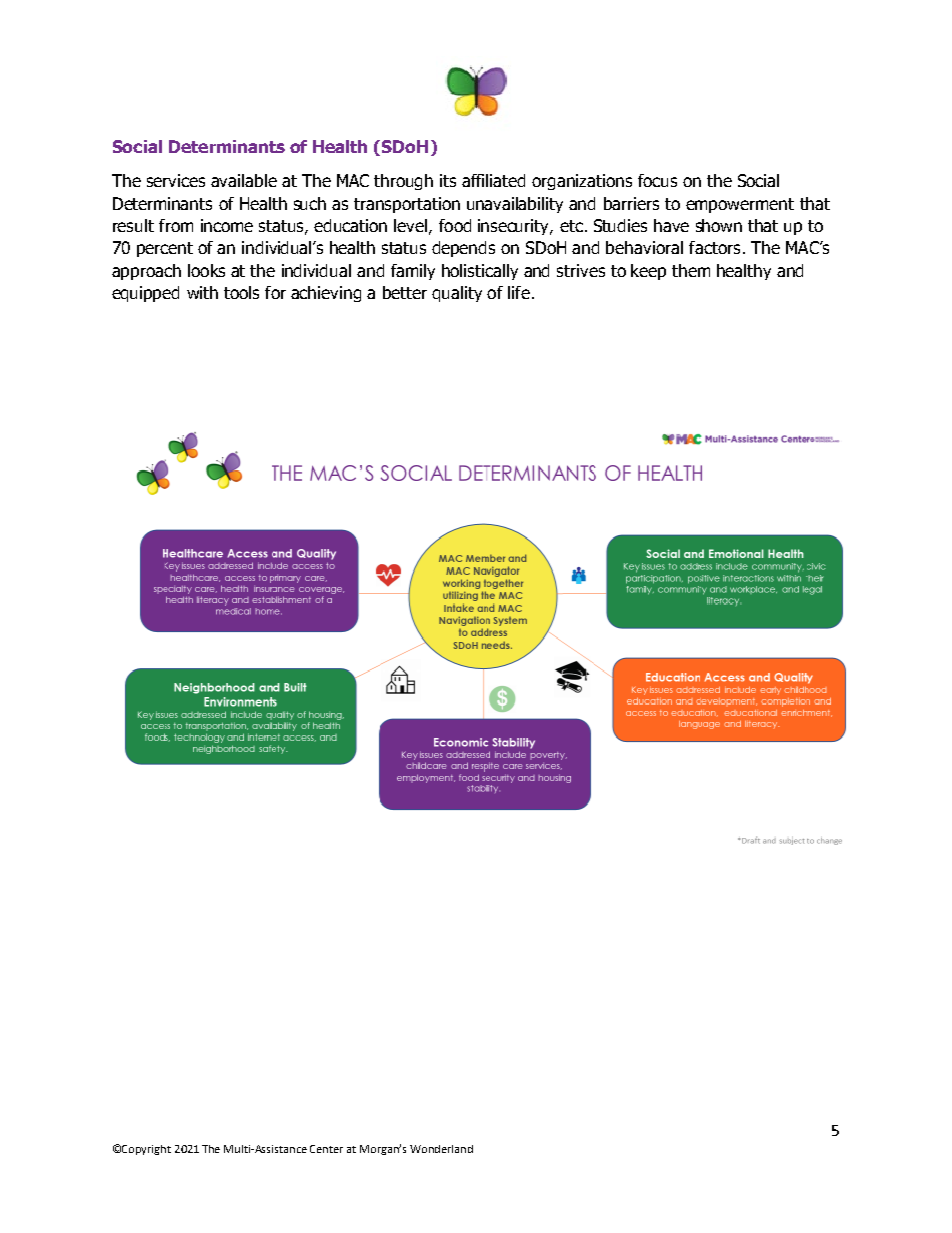 The height and width of the screenshot is (1233, 952). Describe the element at coordinates (146, 1150) in the screenshot. I see `Copyright` at that location.
